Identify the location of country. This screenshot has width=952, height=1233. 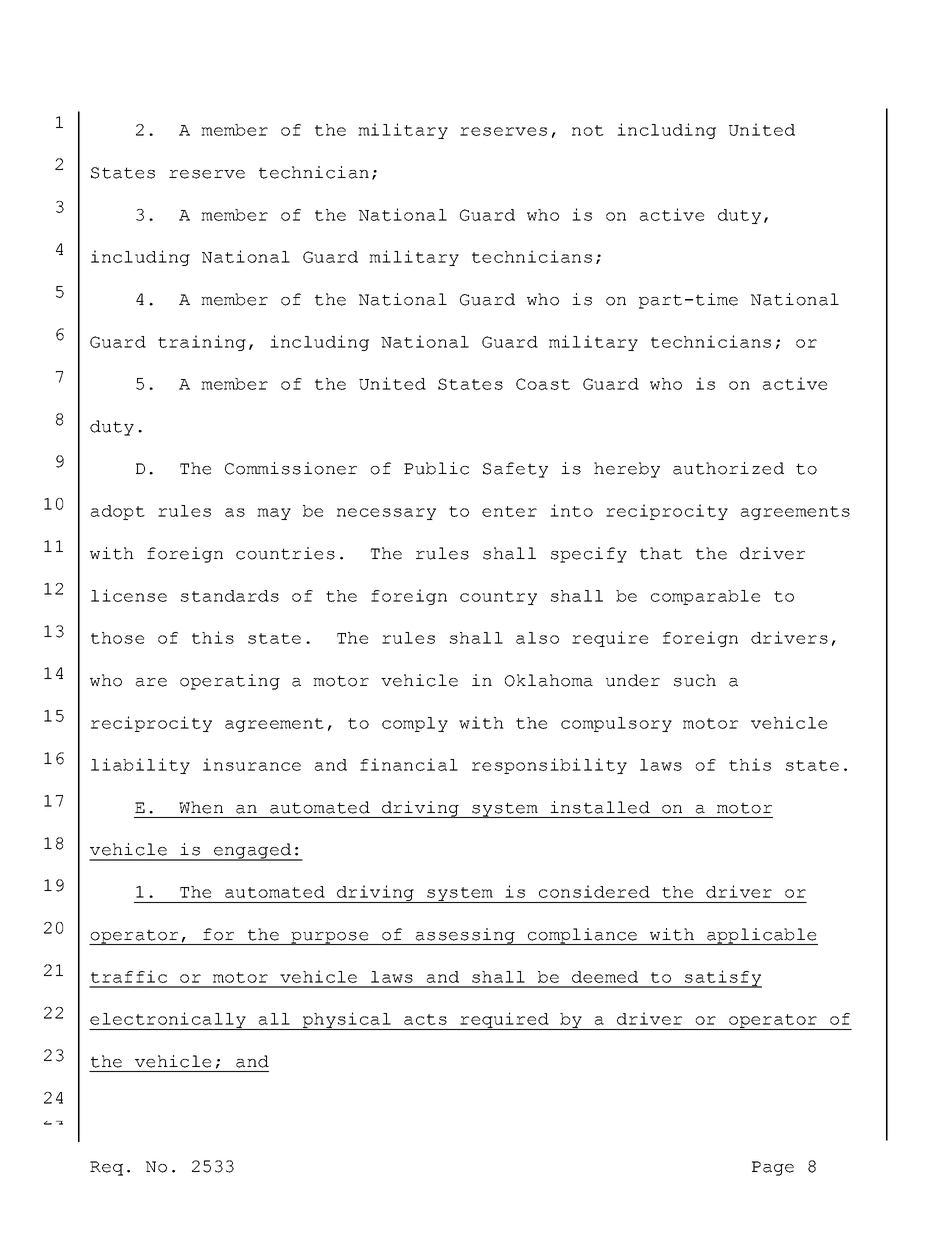
(498, 598).
